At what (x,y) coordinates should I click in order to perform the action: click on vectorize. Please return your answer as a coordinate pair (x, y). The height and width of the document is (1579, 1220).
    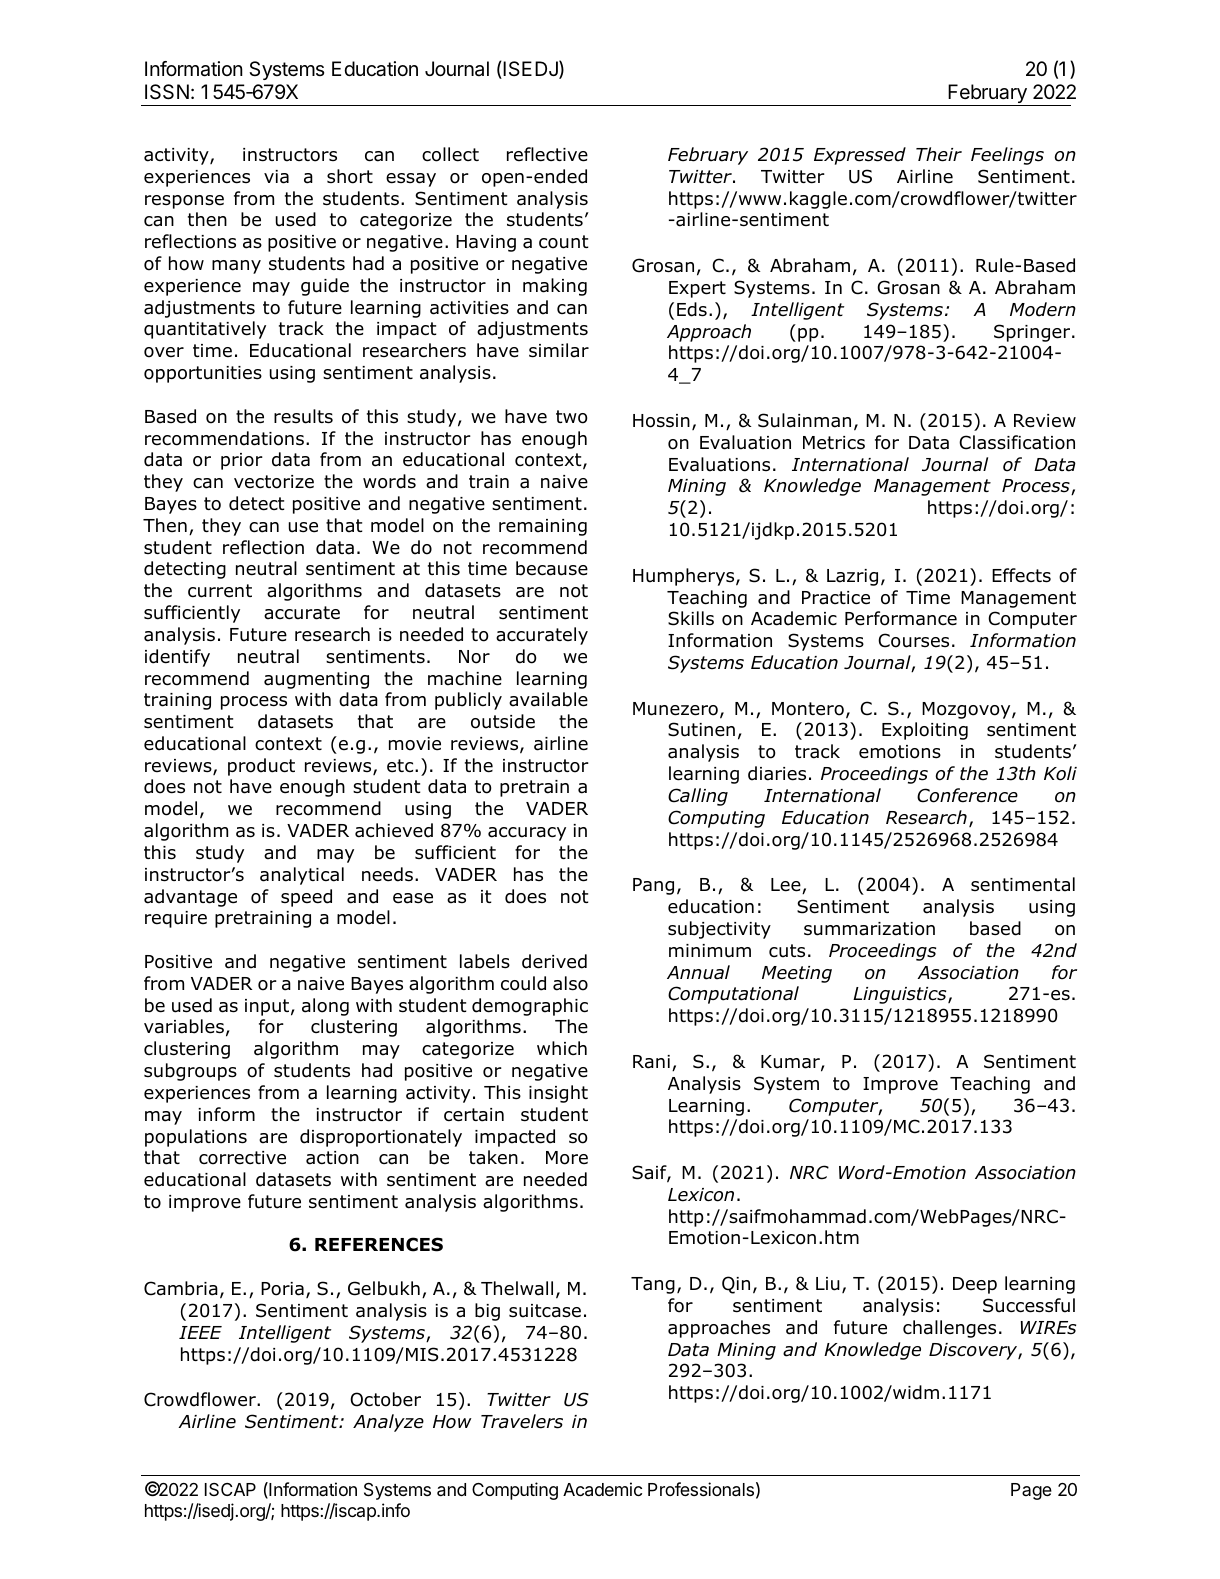
    Looking at the image, I should click on (274, 482).
